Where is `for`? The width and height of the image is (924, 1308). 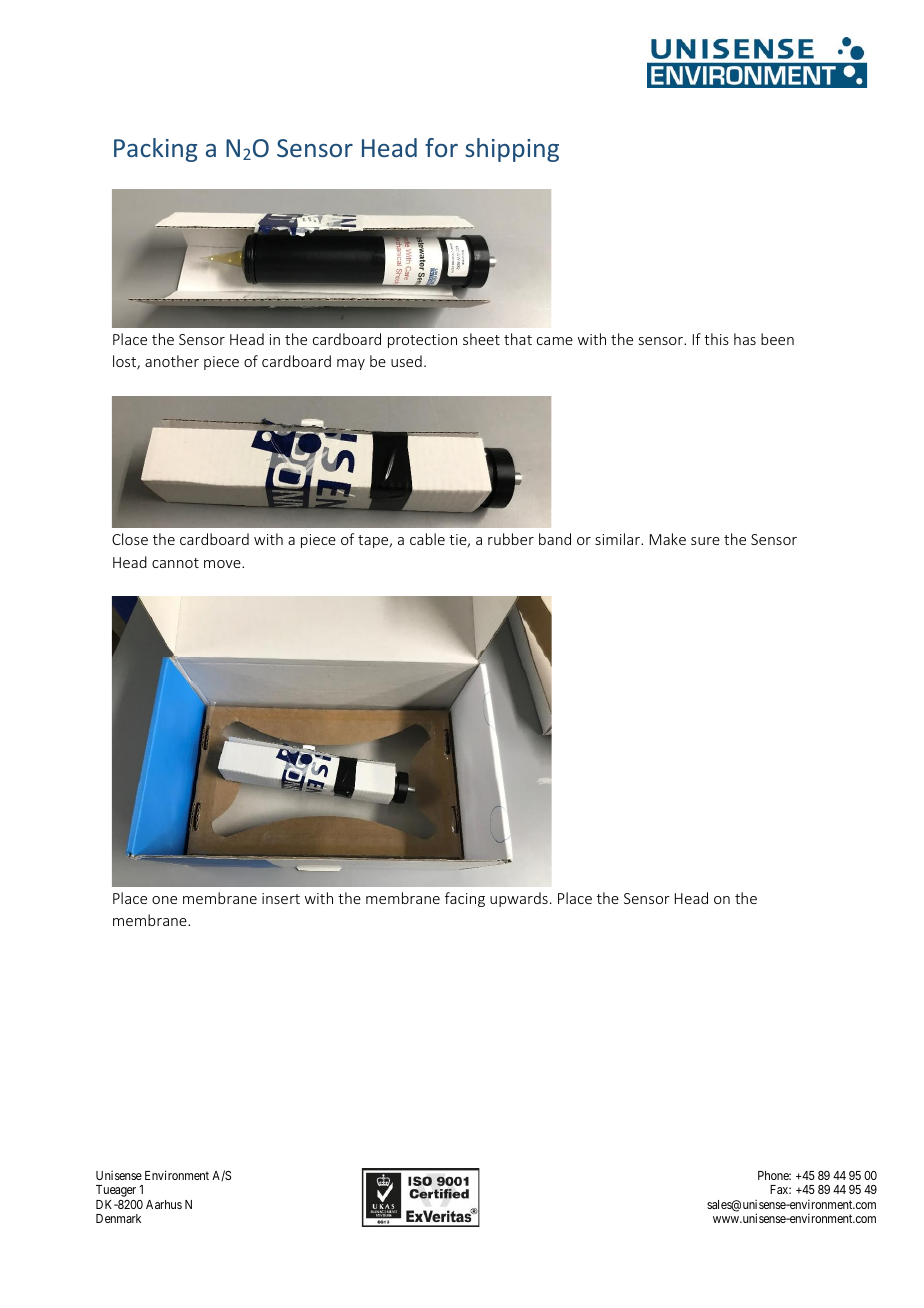 for is located at coordinates (441, 147).
